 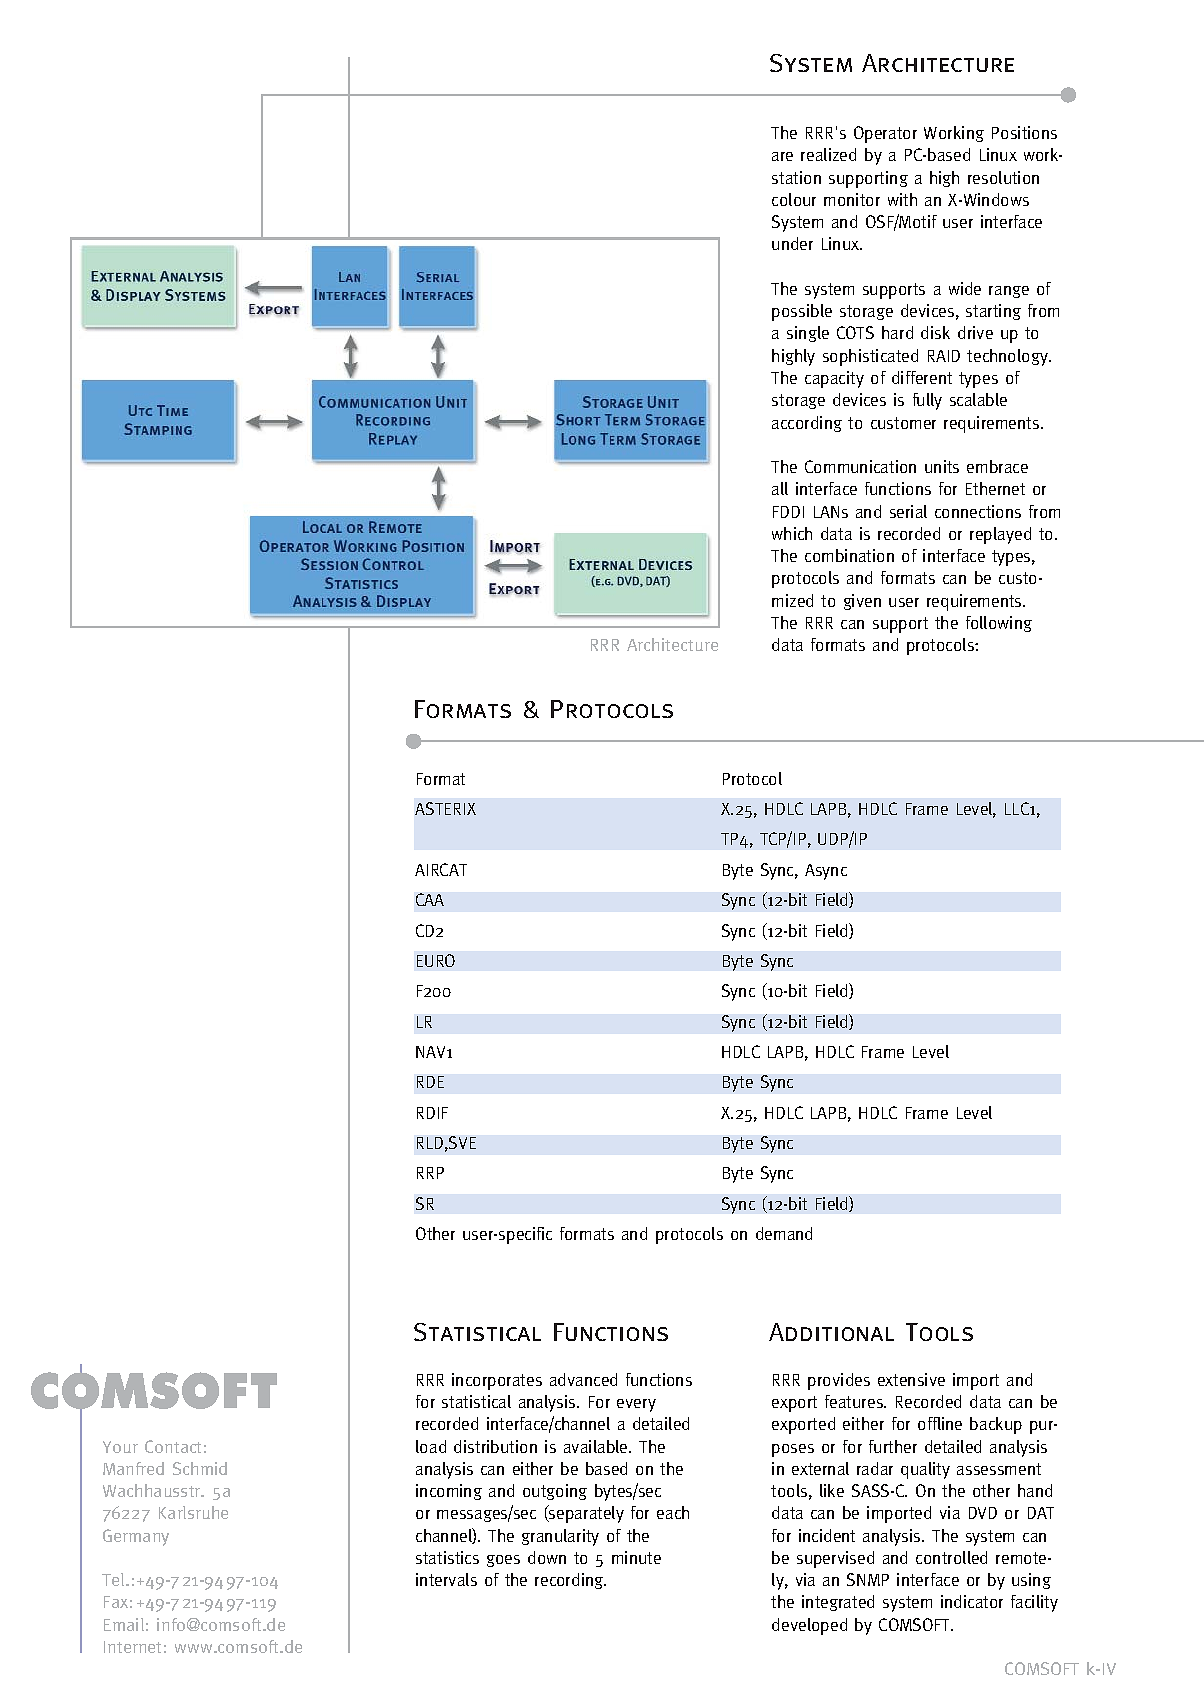 I want to click on which, so click(x=792, y=533).
